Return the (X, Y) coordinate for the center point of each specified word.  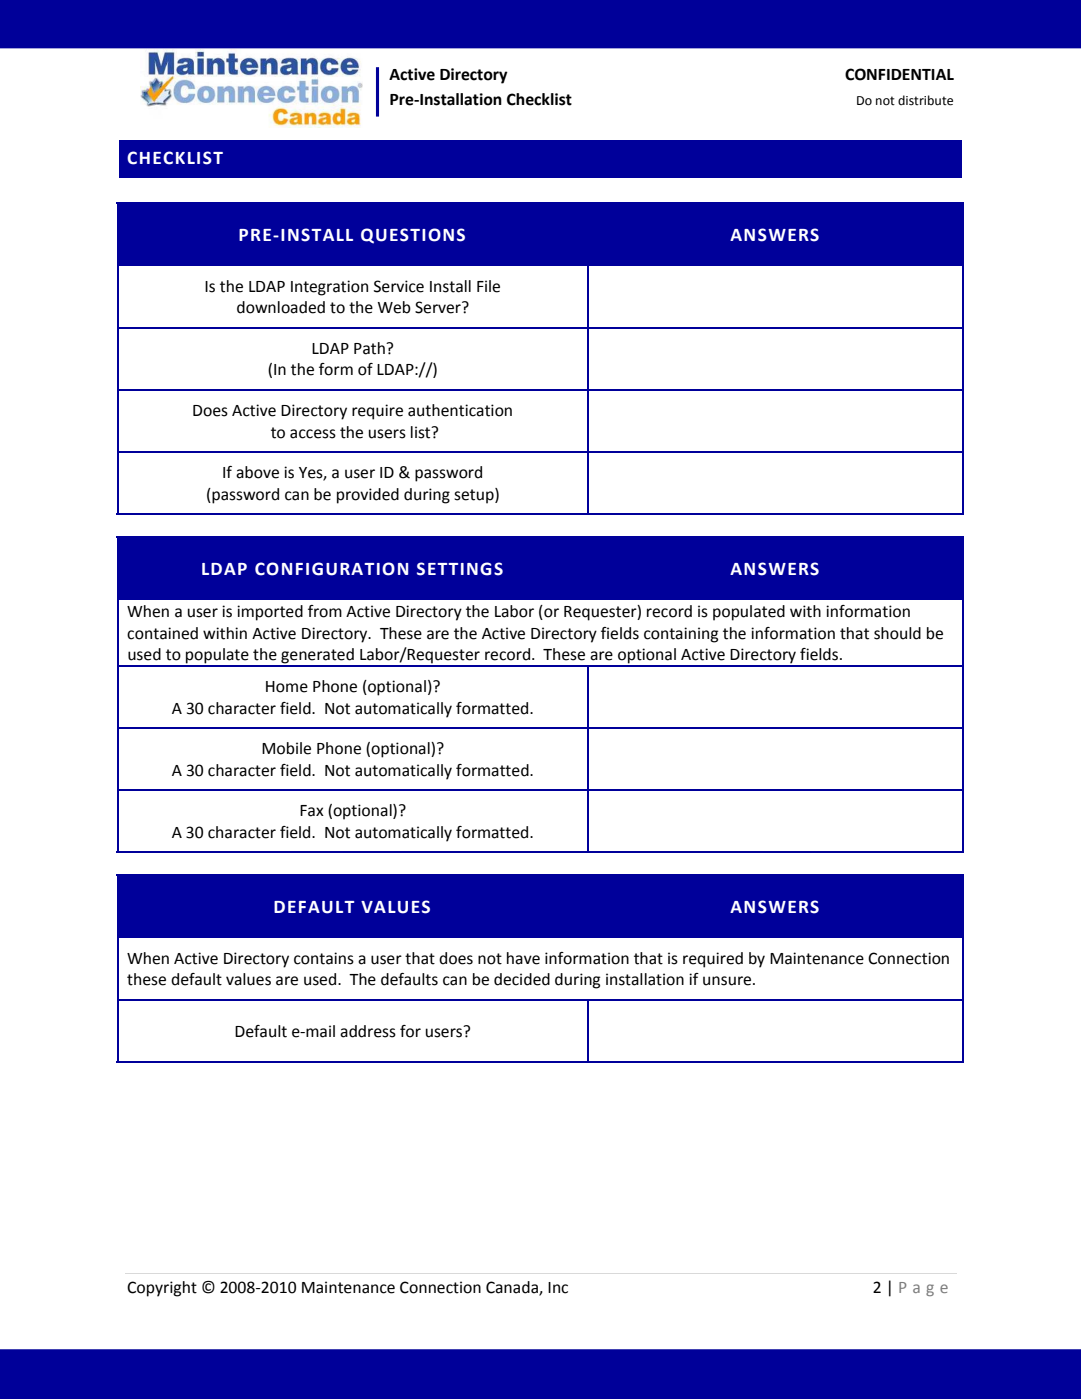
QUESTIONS (413, 236)
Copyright (162, 1289)
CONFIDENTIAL (899, 74)
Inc (558, 1288)
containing (681, 635)
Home (287, 687)
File (488, 286)
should (897, 633)
